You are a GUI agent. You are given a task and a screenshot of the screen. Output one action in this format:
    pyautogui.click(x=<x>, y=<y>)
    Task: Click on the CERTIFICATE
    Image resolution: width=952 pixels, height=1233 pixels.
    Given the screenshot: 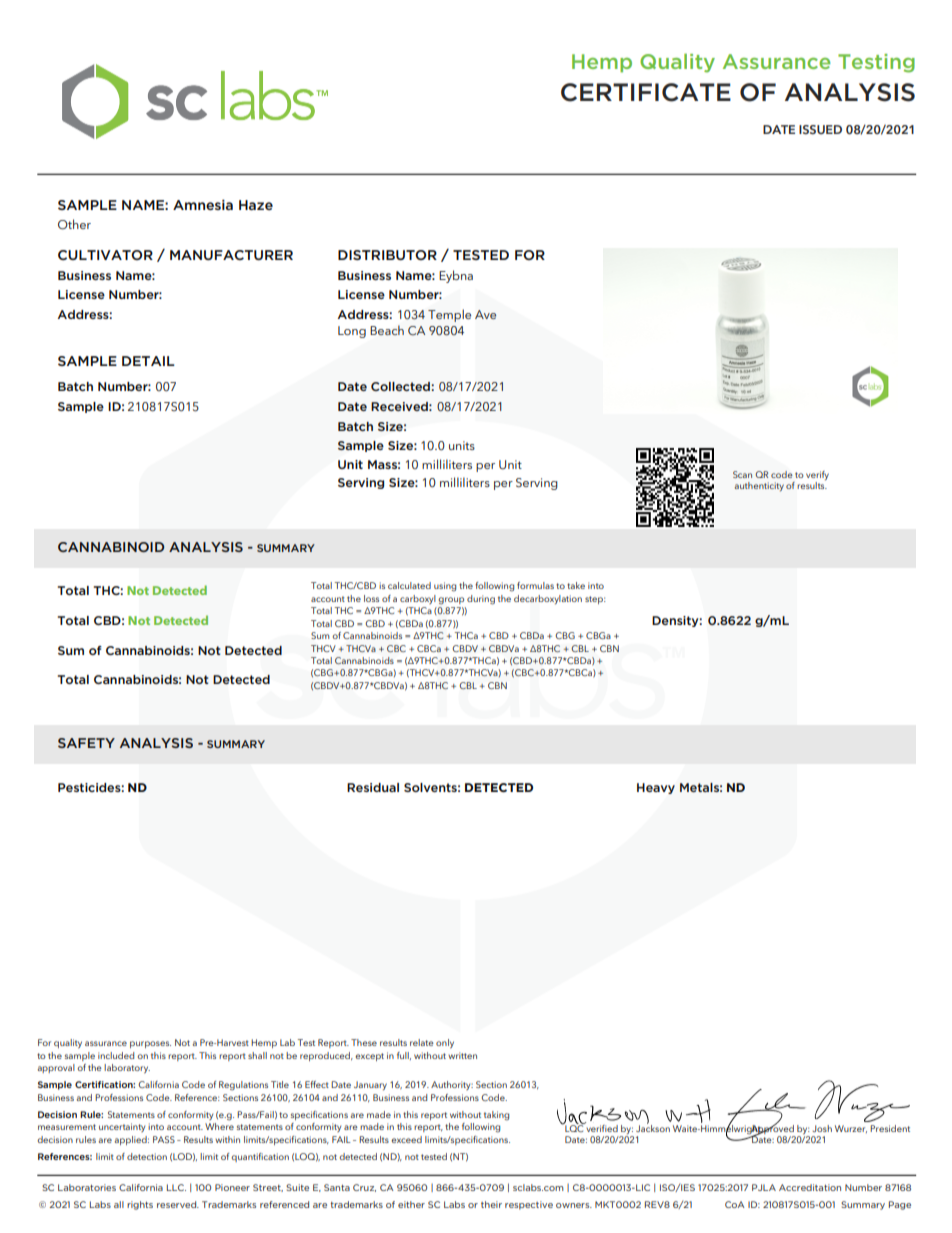 What is the action you would take?
    pyautogui.click(x=646, y=92)
